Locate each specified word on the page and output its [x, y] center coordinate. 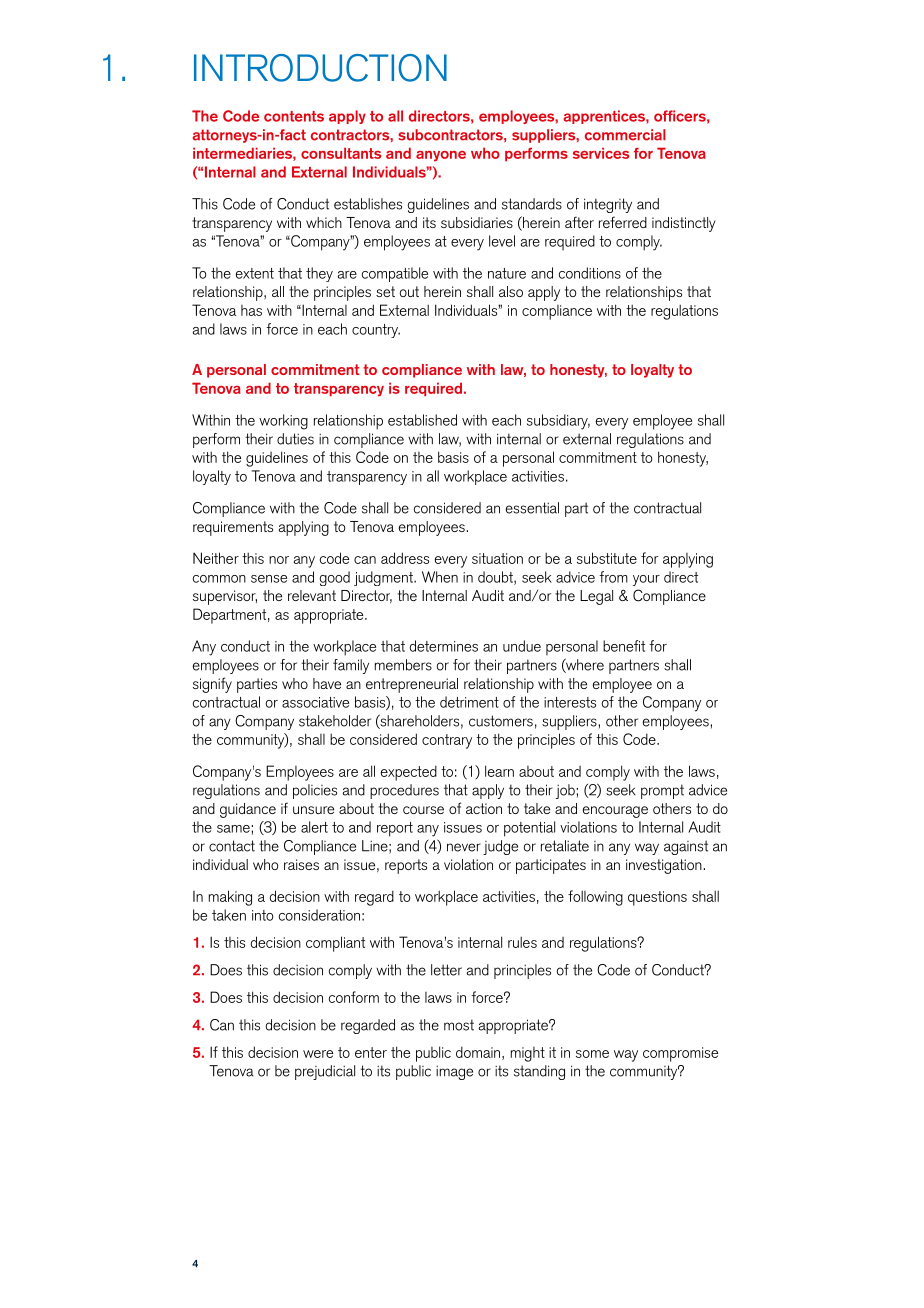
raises [301, 864]
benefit [624, 646]
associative [315, 702]
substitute [607, 558]
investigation [664, 866]
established [422, 420]
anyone [441, 156]
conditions [590, 273]
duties [295, 439]
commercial [625, 135]
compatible [395, 274]
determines [444, 646]
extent [255, 273]
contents [294, 116]
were [318, 1054]
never [464, 847]
